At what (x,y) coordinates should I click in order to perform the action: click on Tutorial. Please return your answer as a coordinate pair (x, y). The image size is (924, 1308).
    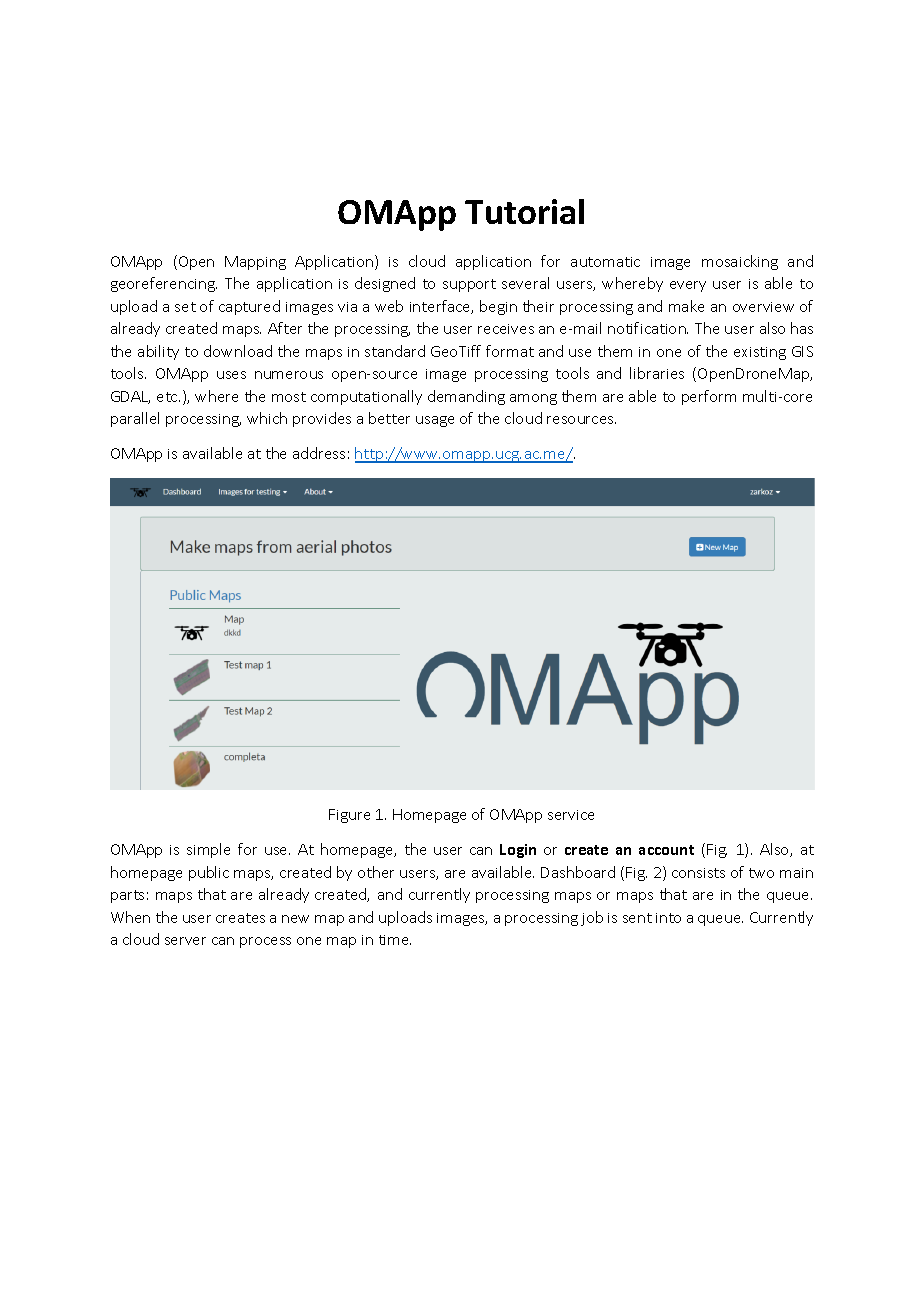
    Looking at the image, I should click on (524, 211).
